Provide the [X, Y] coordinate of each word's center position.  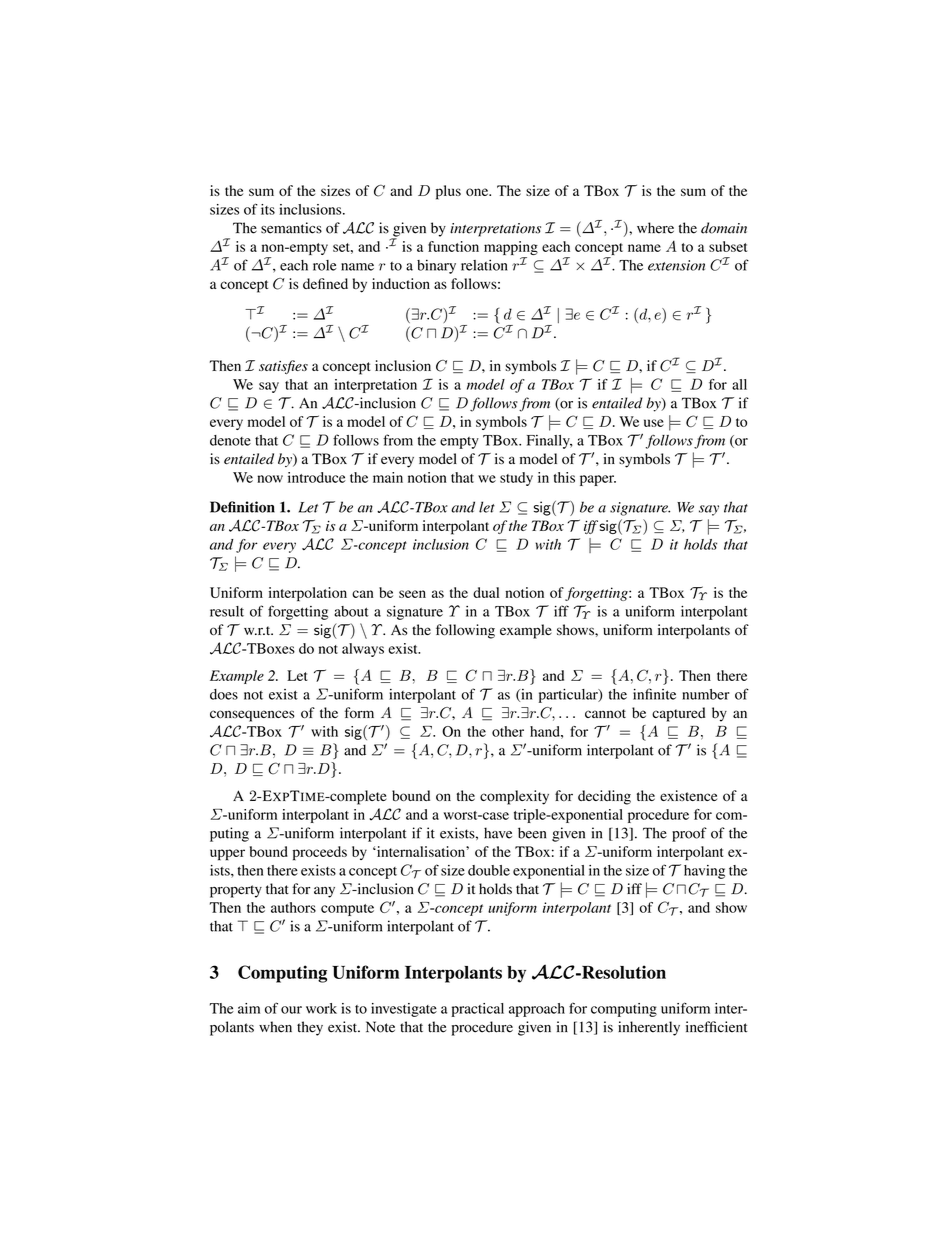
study [516, 479]
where [655, 228]
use [654, 423]
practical [477, 1010]
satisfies [283, 367]
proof [689, 834]
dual [486, 592]
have [498, 833]
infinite [654, 694]
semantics [291, 228]
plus [448, 192]
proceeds [320, 853]
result [227, 611]
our [291, 1010]
